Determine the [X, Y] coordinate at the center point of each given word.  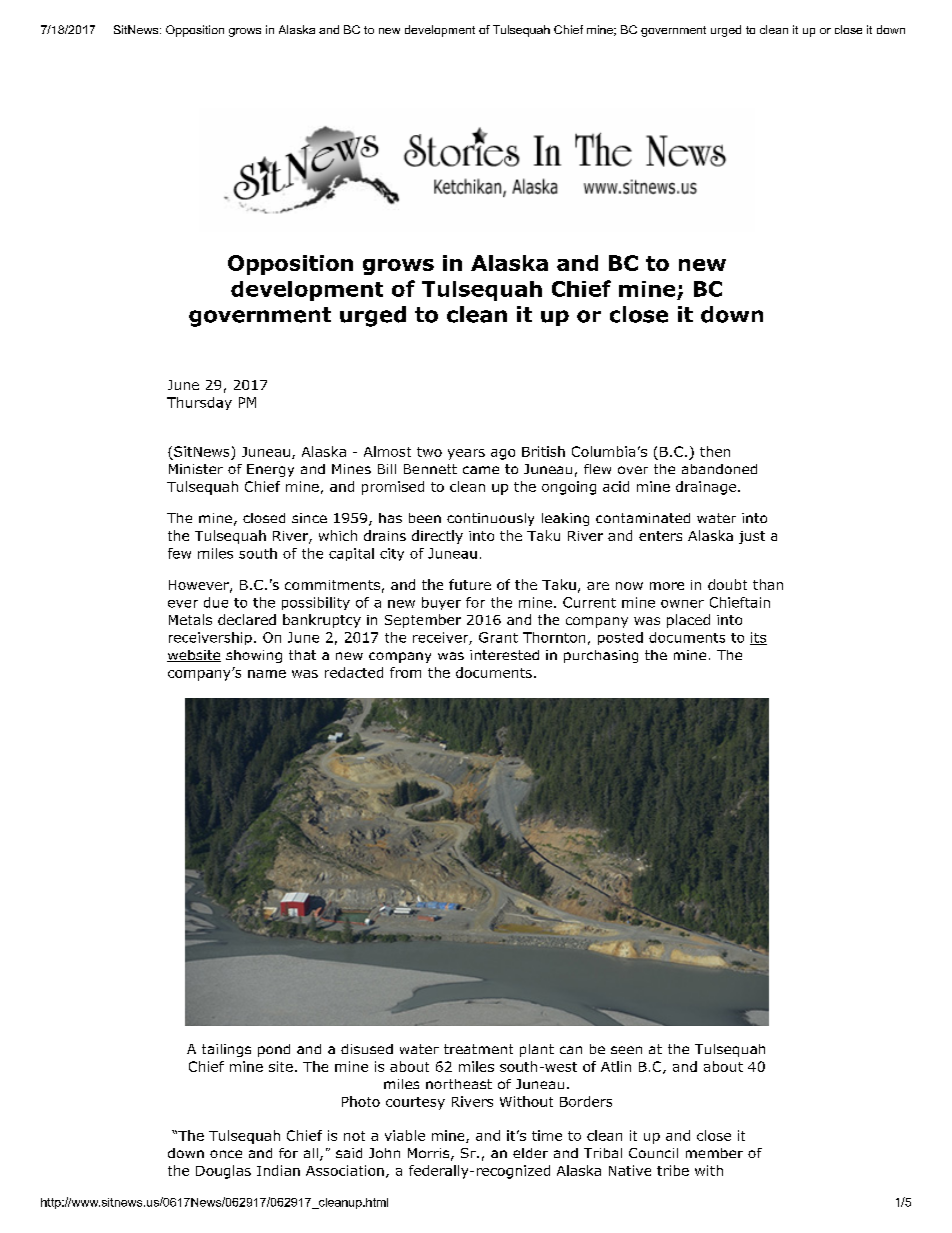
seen [626, 1050]
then [715, 451]
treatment [478, 1049]
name [267, 674]
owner [682, 604]
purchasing [601, 656]
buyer [441, 603]
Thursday [199, 403]
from [405, 672]
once [226, 1154]
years [466, 454]
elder [530, 1153]
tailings [226, 1050]
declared [247, 619]
